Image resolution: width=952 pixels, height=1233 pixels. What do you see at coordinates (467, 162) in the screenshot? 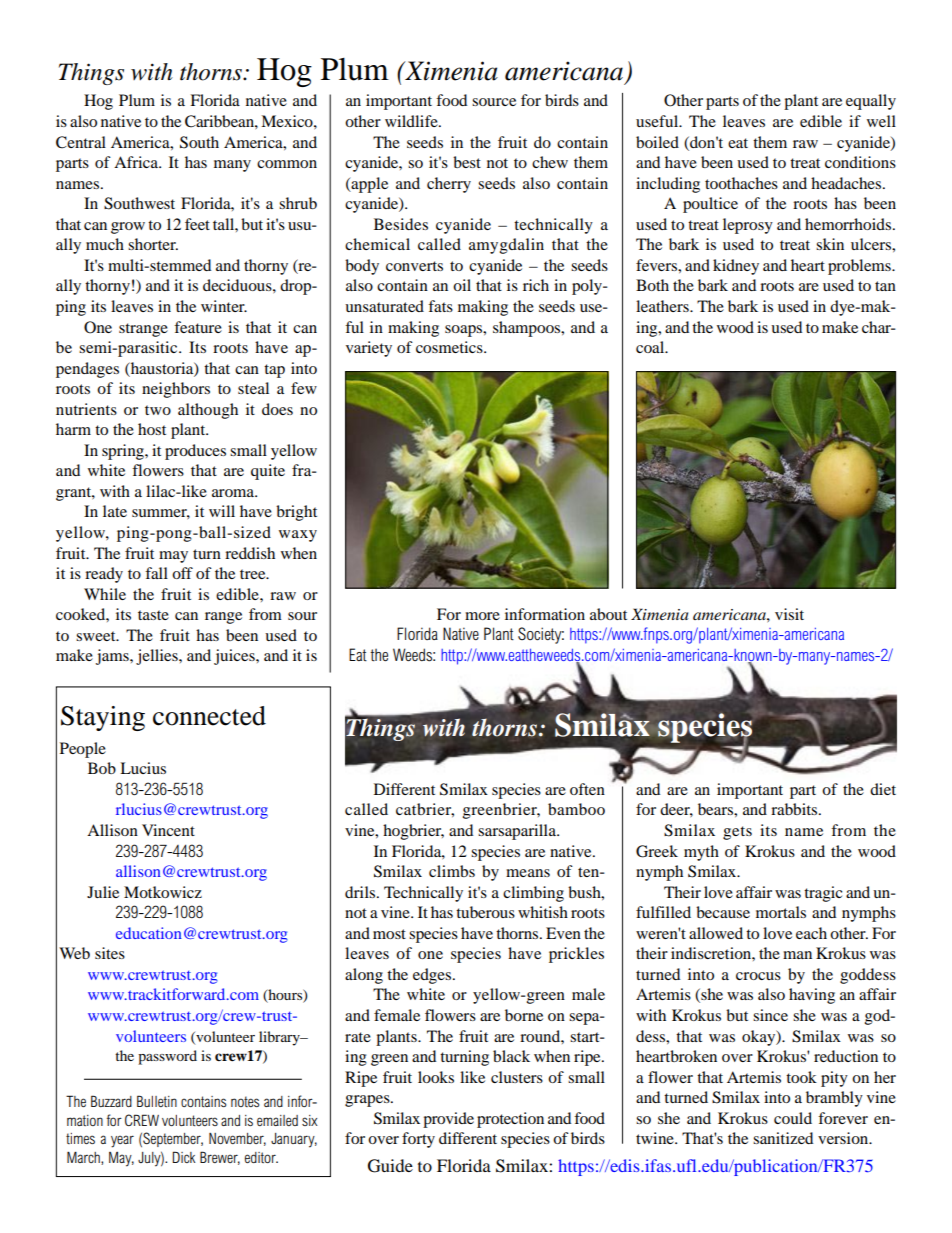
I see `best` at bounding box center [467, 162].
